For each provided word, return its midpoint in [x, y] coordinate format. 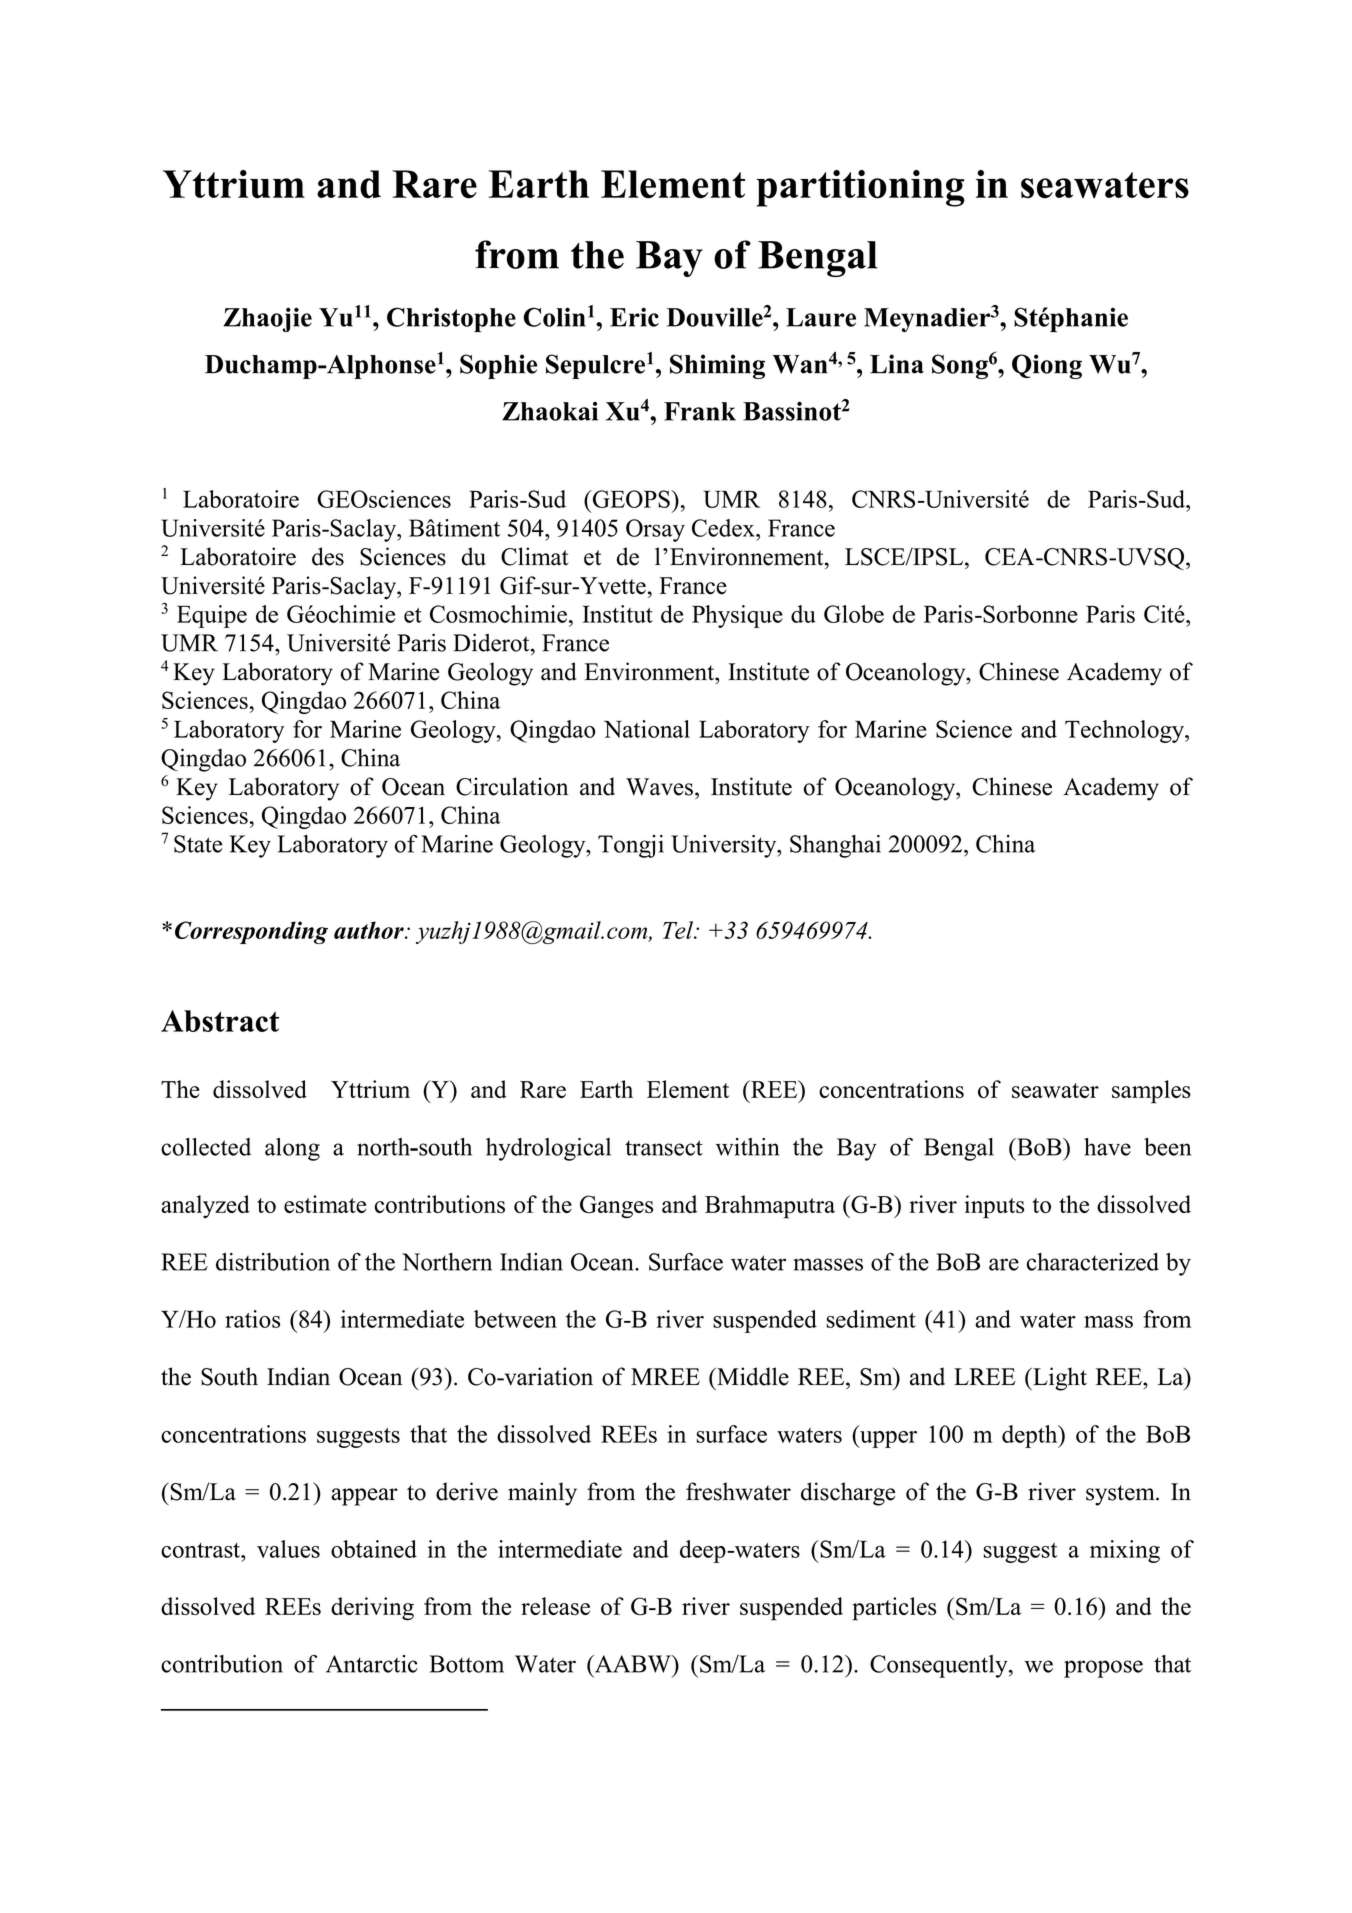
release [555, 1606]
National [647, 729]
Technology [1125, 731]
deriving [372, 1608]
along [292, 1149]
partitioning [860, 188]
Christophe [451, 320]
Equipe [212, 616]
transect [664, 1148]
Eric [634, 317]
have [1107, 1147]
